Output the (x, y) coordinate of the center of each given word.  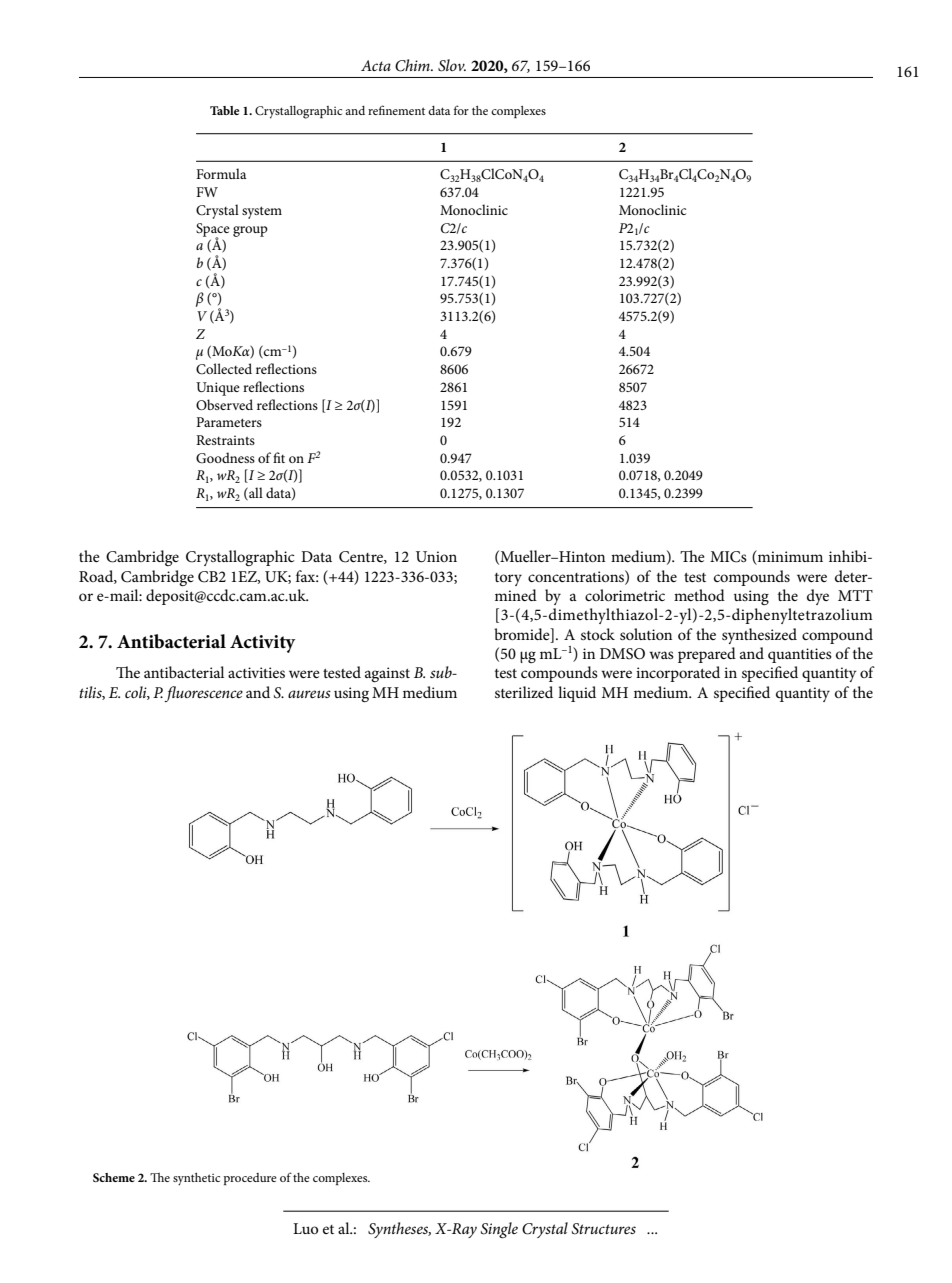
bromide (523, 634)
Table (224, 110)
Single (499, 1230)
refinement (396, 110)
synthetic (196, 1179)
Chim (413, 65)
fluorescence (203, 694)
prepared (707, 655)
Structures (604, 1229)
